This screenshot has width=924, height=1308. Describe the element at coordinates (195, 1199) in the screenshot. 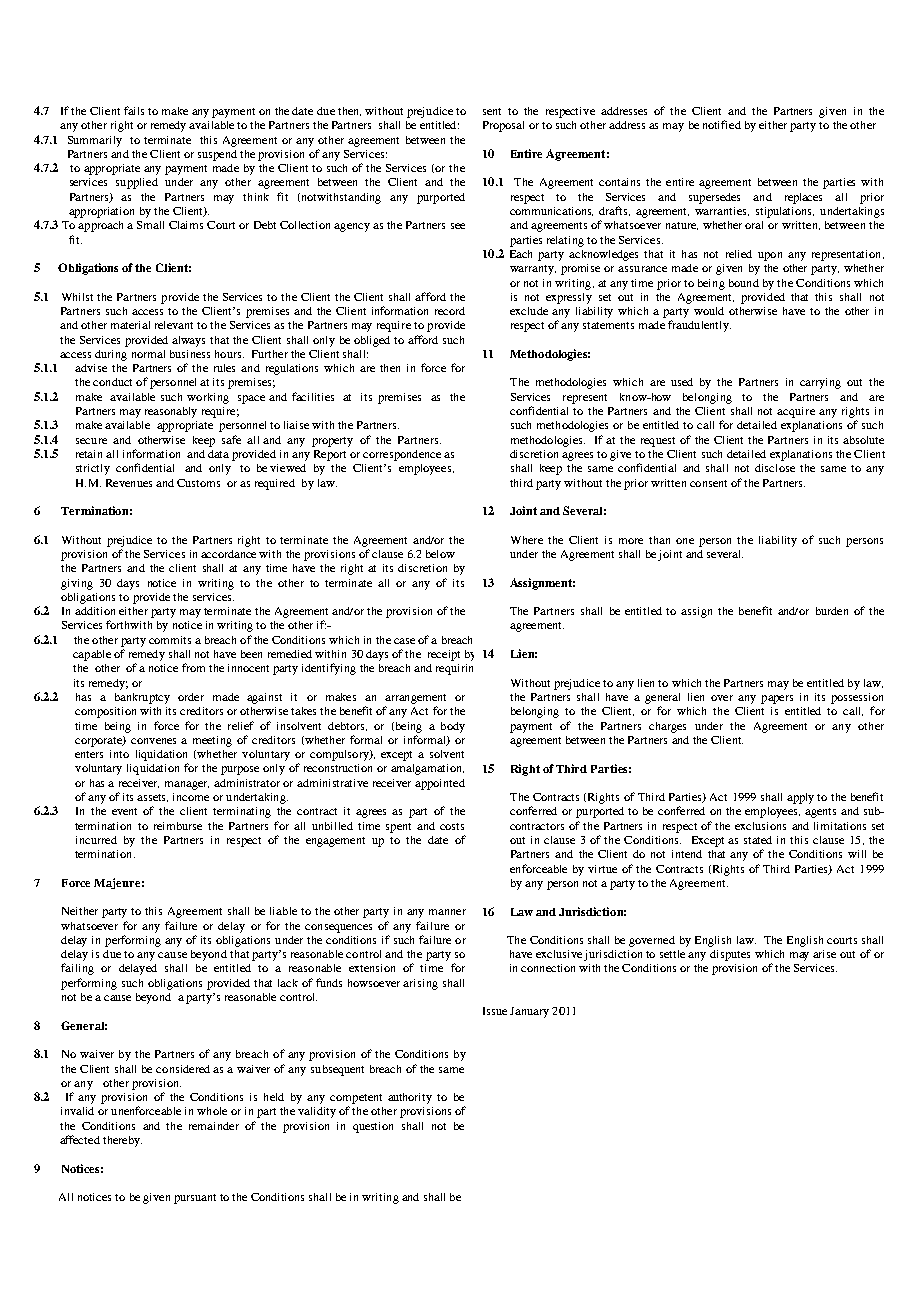

I see `pursuant` at that location.
